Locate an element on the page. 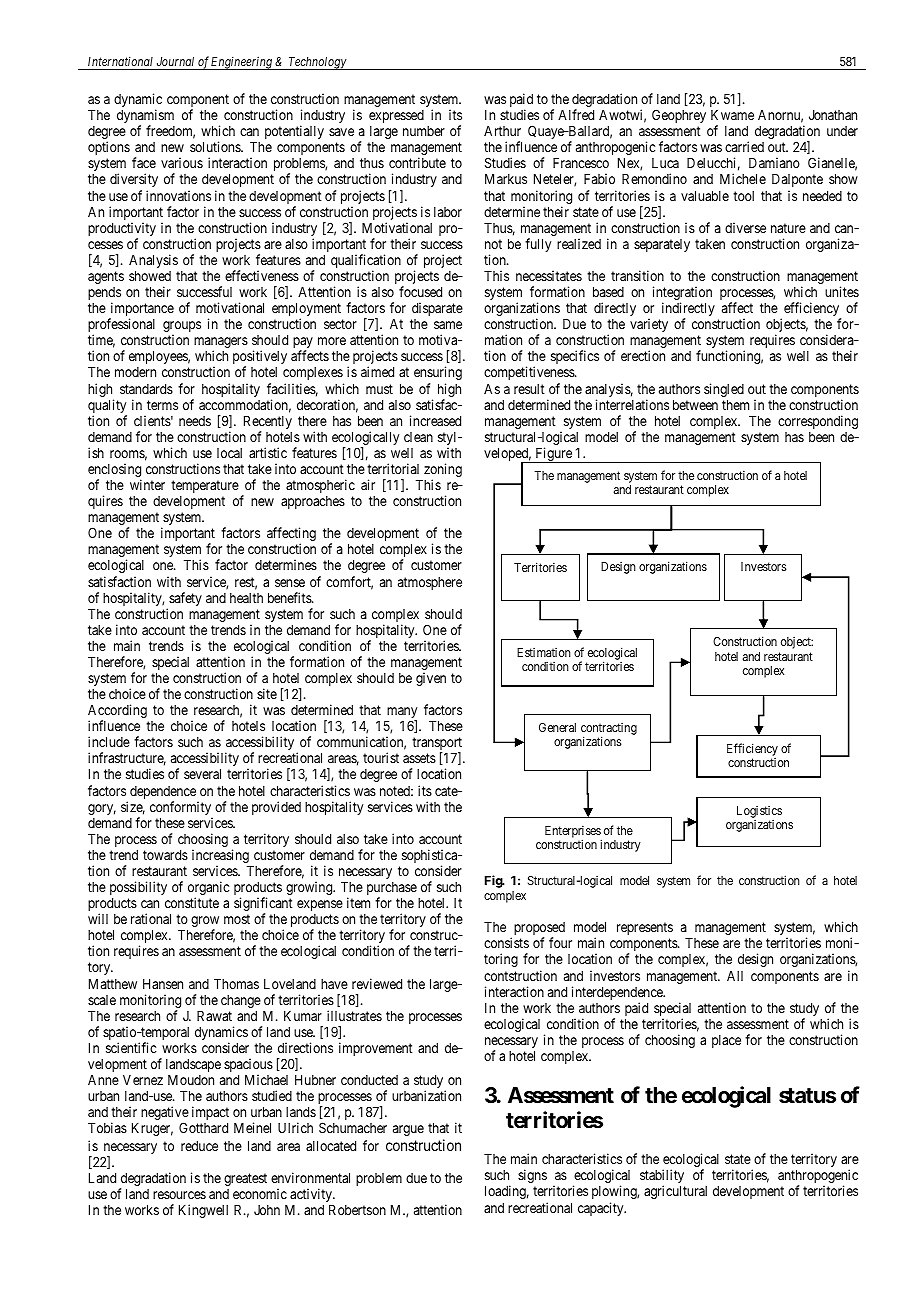  contracting is located at coordinates (609, 730).
